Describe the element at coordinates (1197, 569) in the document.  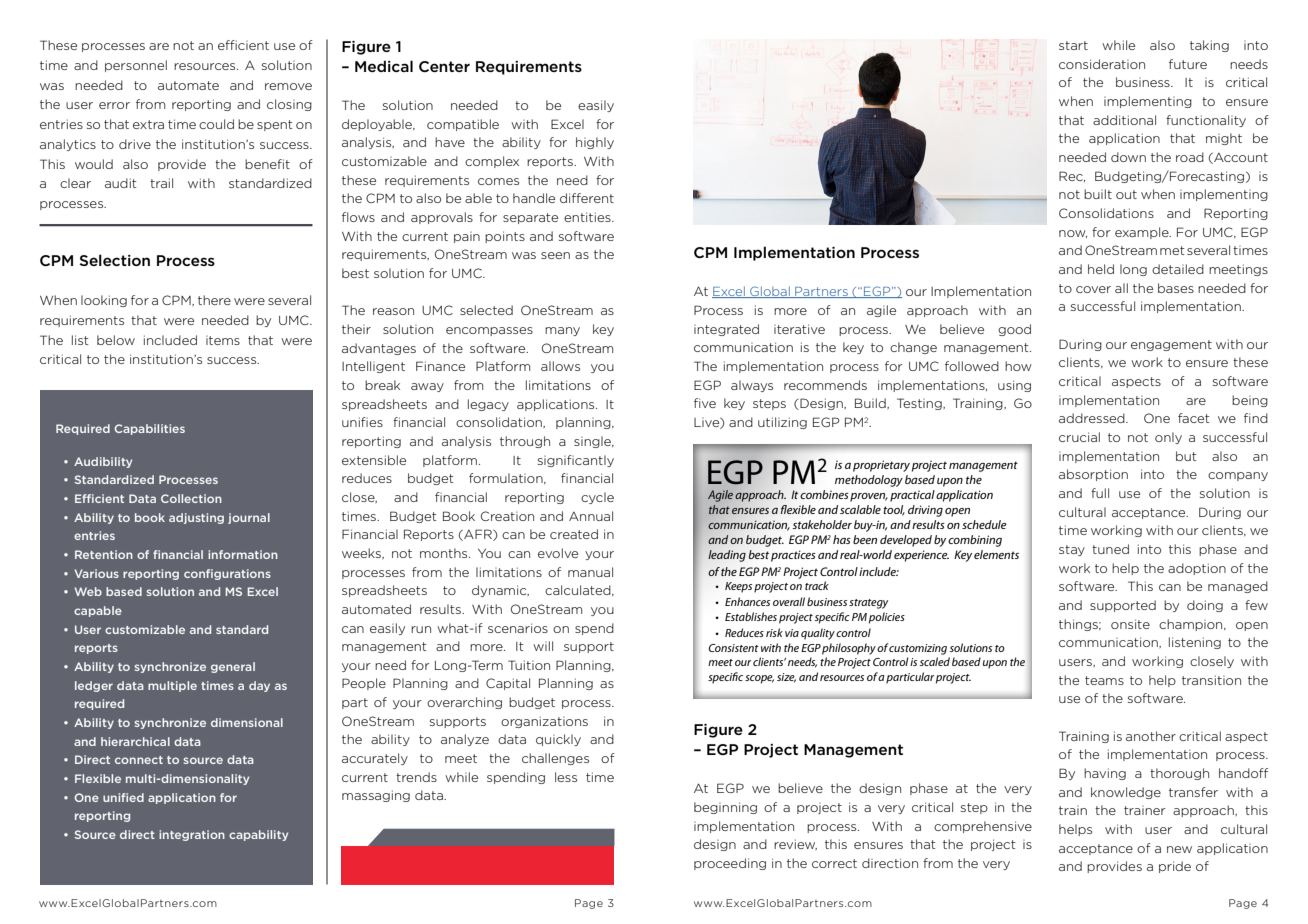
I see `adoption` at that location.
